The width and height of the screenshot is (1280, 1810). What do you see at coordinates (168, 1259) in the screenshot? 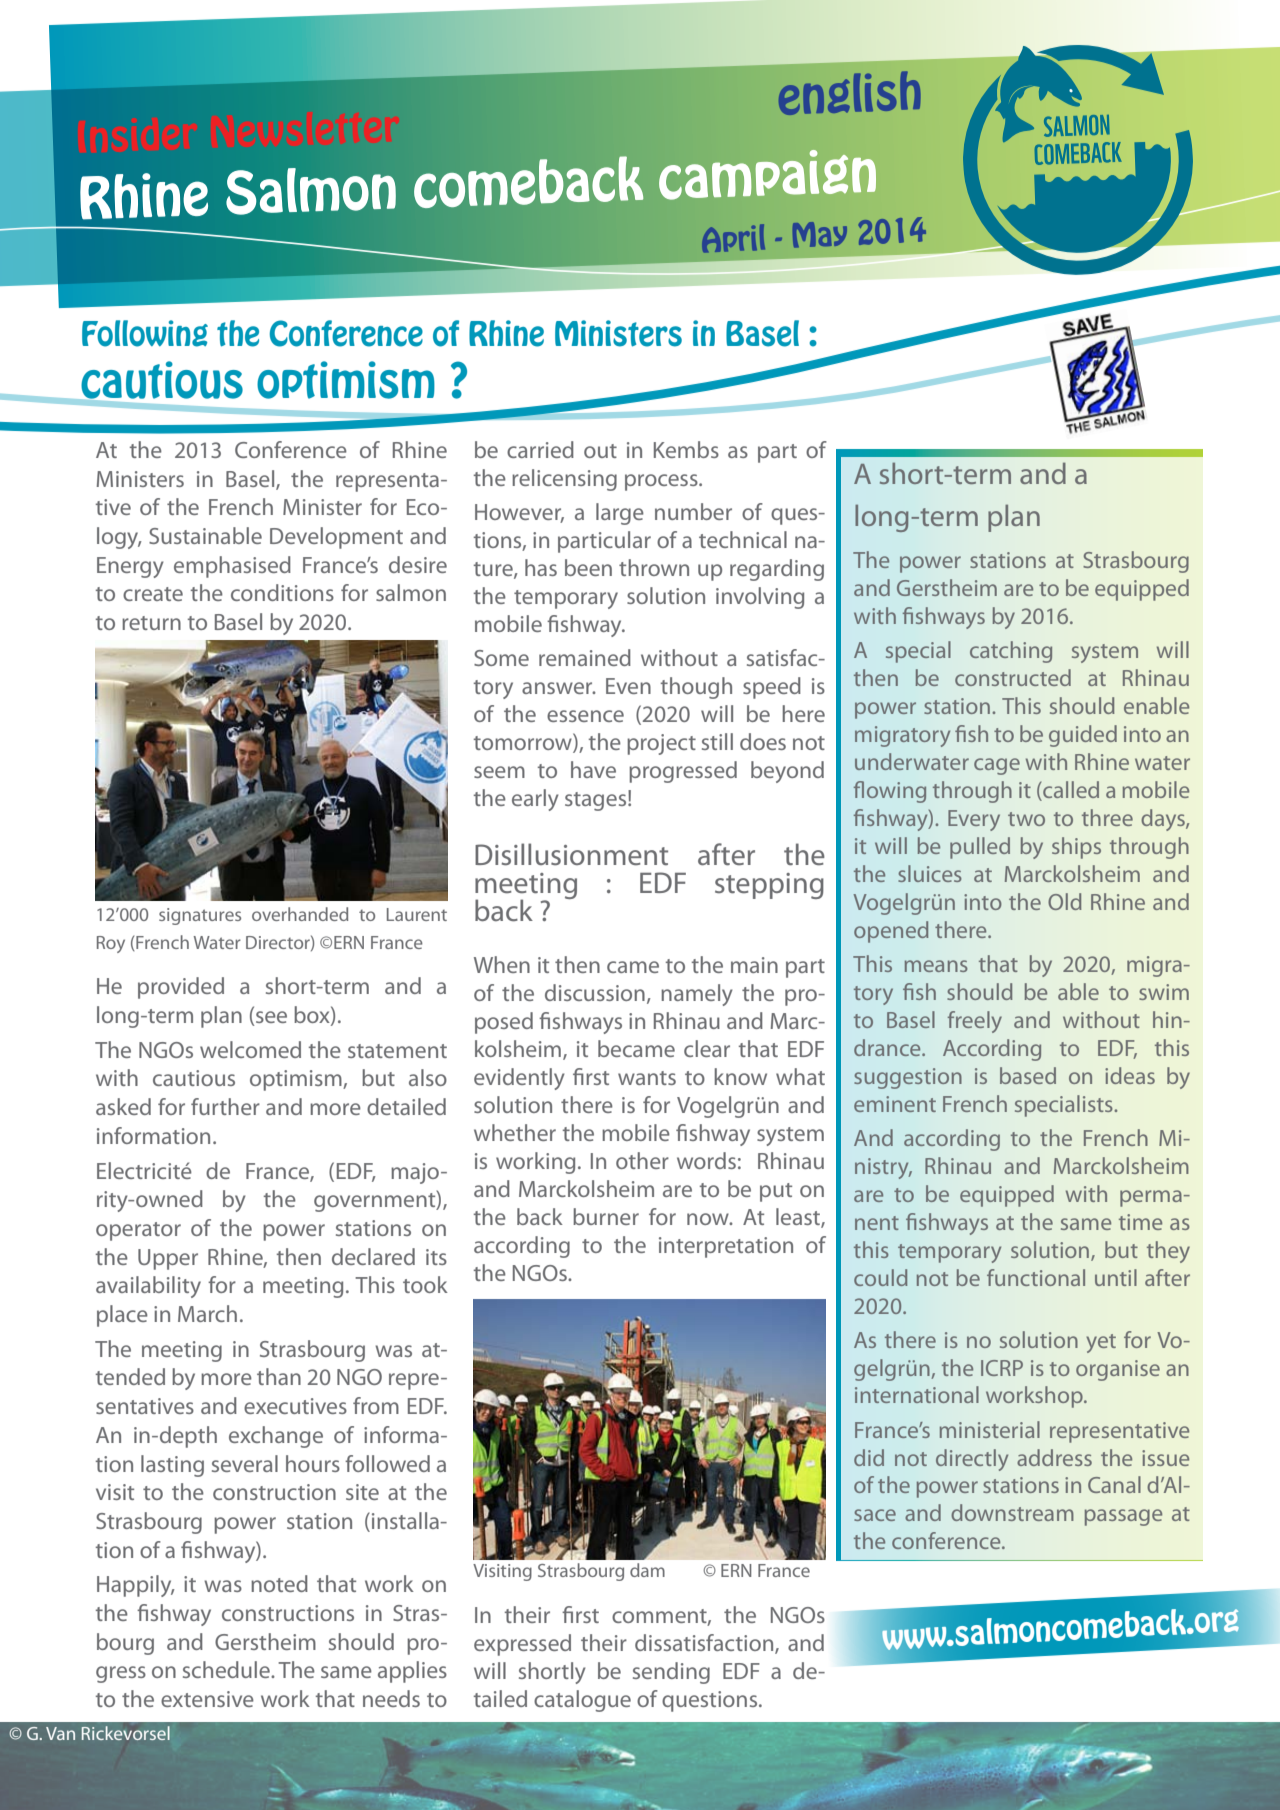
I see `Upper` at bounding box center [168, 1259].
